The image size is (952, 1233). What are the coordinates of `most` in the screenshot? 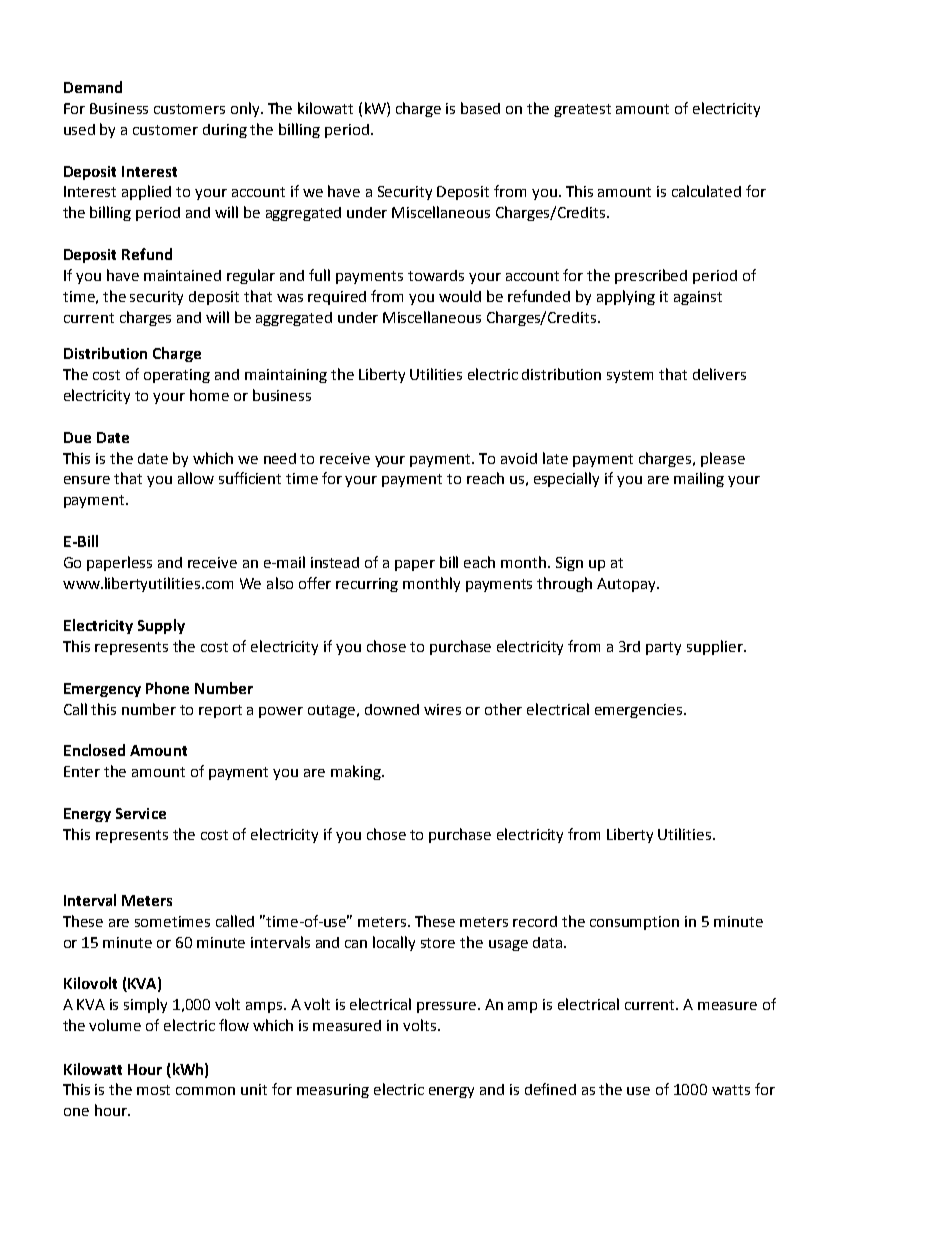 It's located at (153, 1090).
